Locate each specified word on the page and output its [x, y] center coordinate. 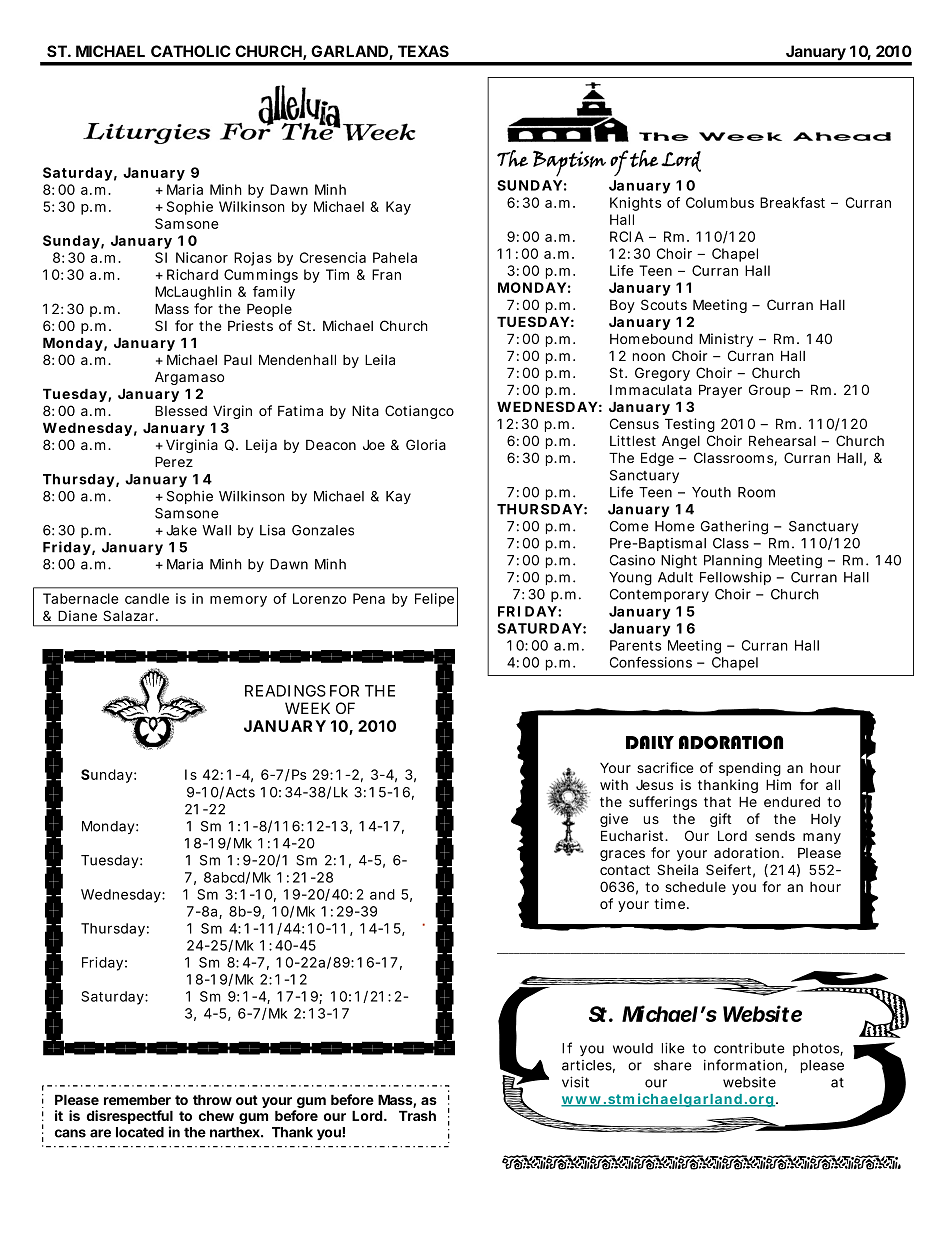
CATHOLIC [191, 51]
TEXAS [423, 51]
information [744, 1066]
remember [137, 1099]
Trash [417, 1115]
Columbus [720, 202]
